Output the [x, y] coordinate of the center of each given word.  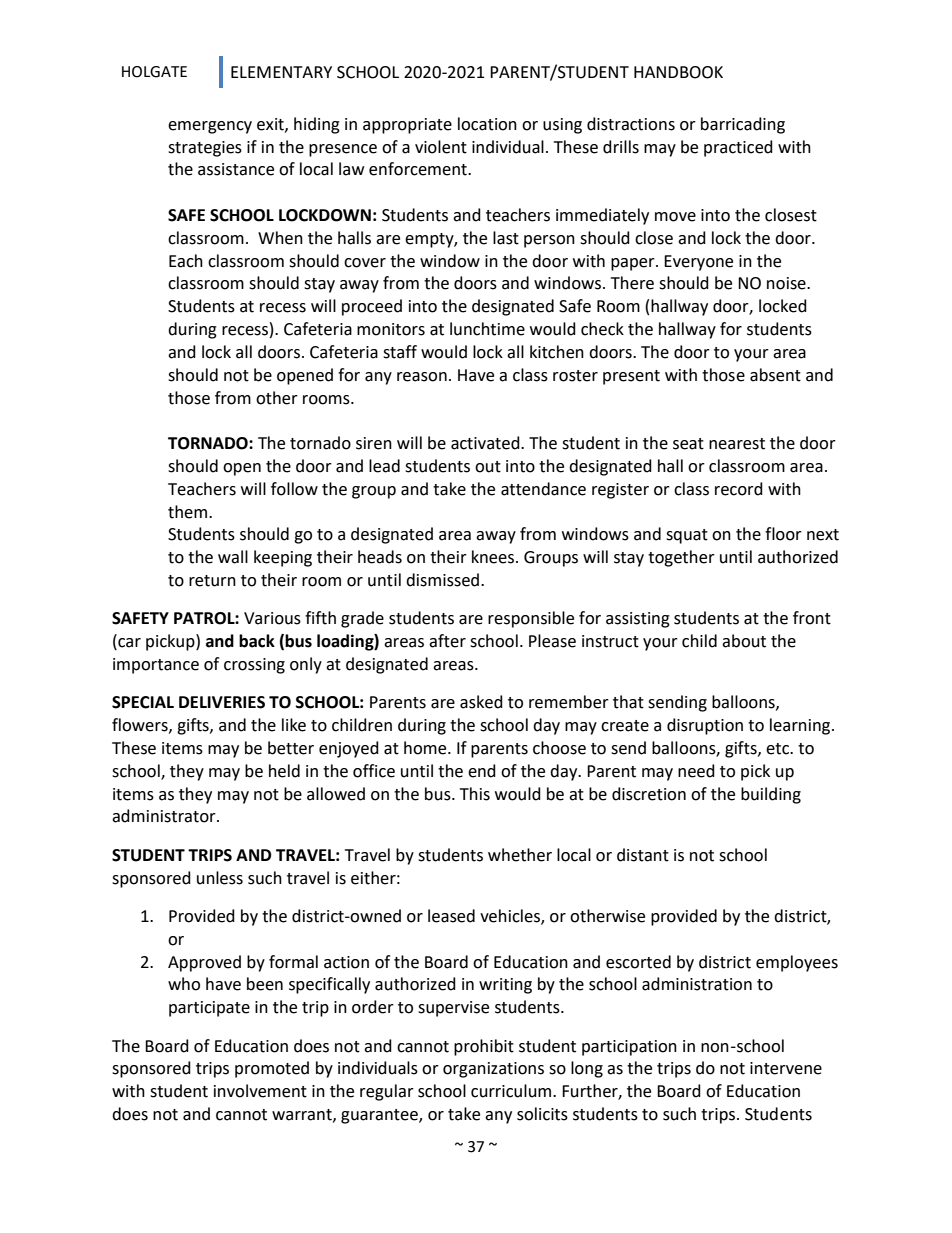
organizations [493, 1070]
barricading [743, 125]
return [212, 581]
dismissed [444, 580]
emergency [210, 127]
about [744, 641]
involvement [260, 1091]
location [487, 124]
